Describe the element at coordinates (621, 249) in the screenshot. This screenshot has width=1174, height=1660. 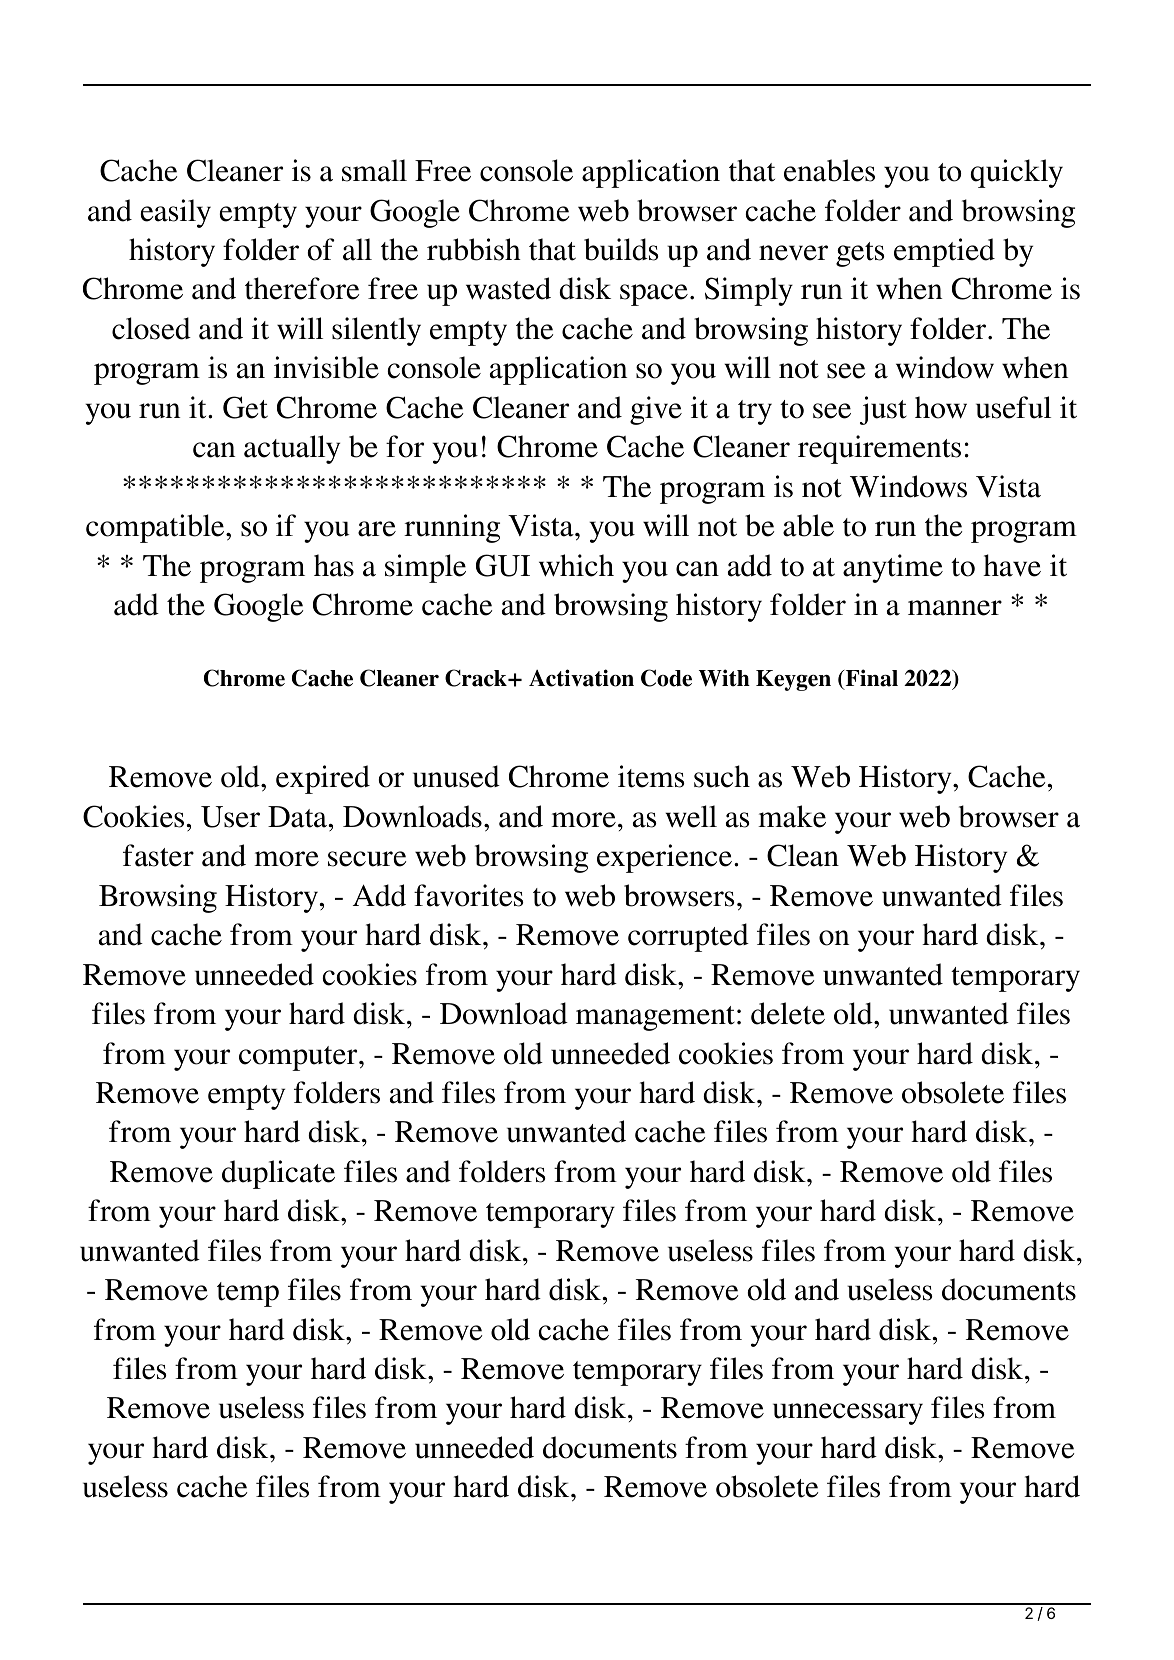
I see `builds` at that location.
